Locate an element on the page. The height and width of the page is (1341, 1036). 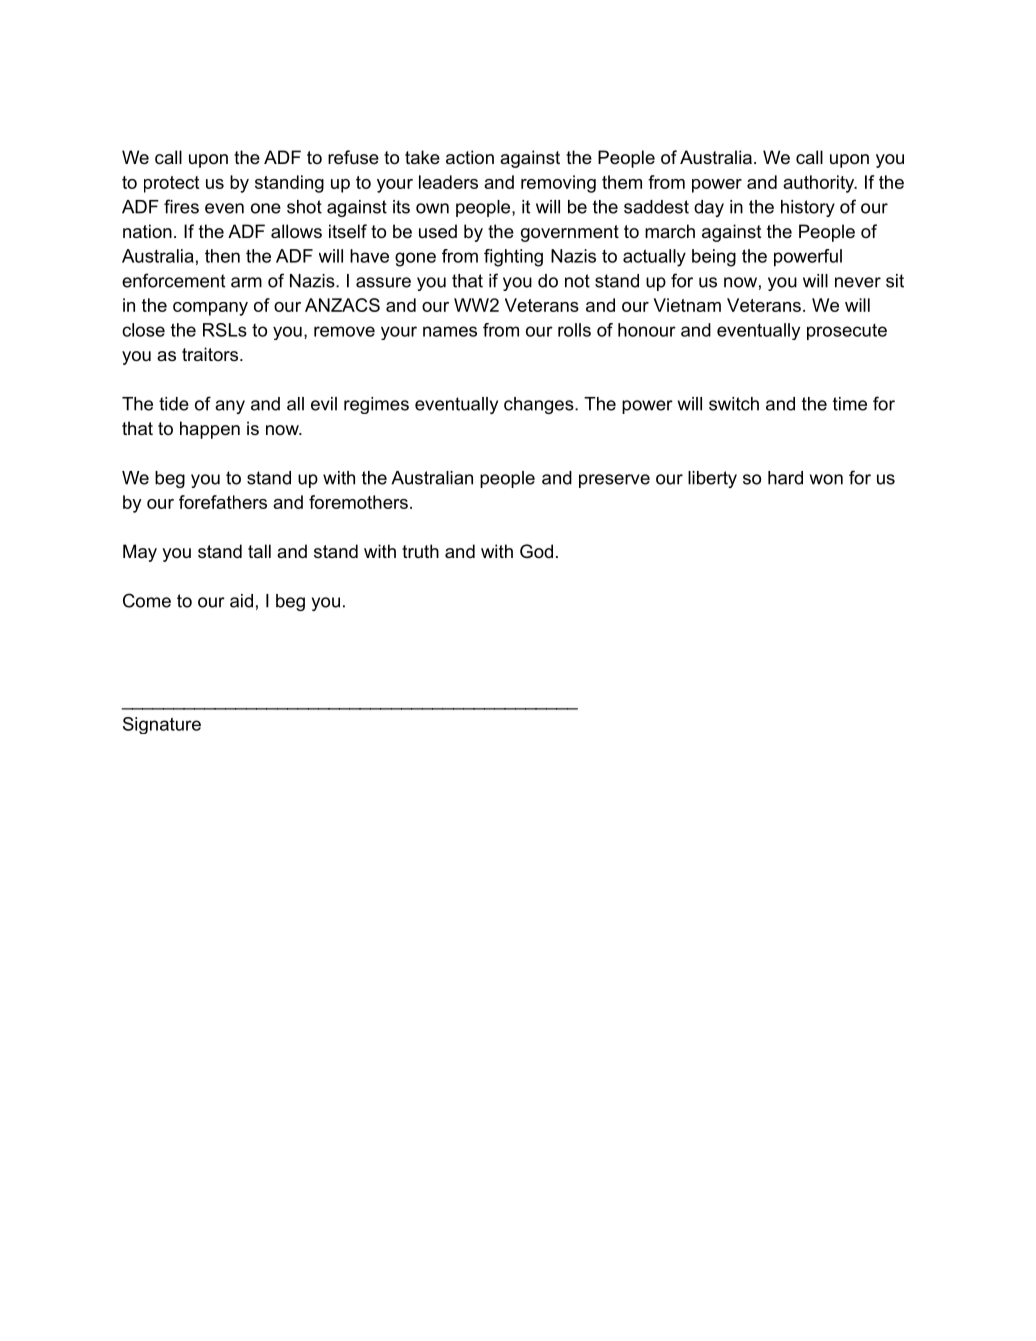
protect is located at coordinates (171, 184).
